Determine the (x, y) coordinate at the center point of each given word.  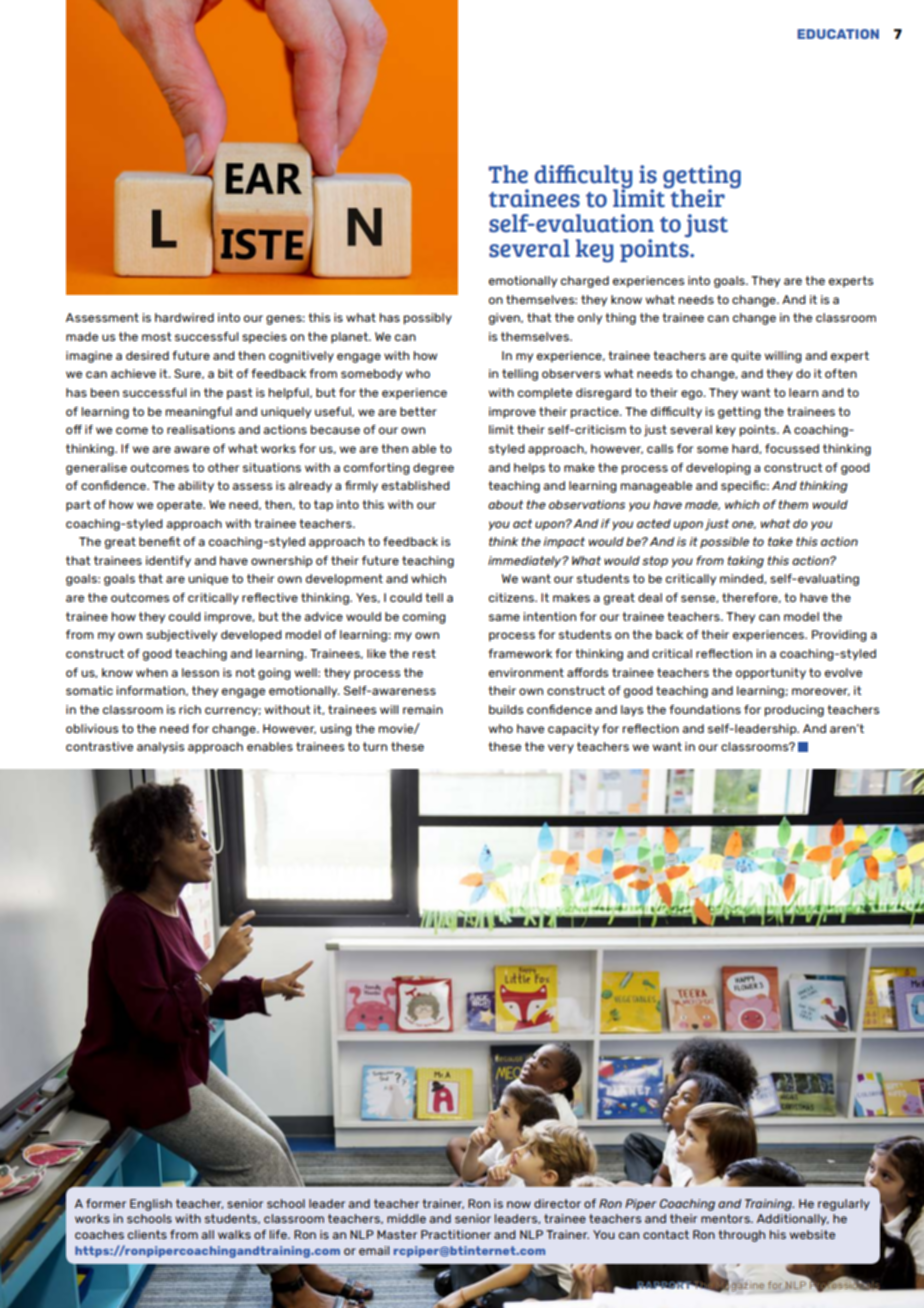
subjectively (181, 636)
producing (794, 711)
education (838, 34)
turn (375, 746)
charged (585, 282)
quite (746, 357)
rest (424, 653)
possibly (428, 319)
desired (147, 355)
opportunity (771, 674)
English (151, 1205)
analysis (160, 748)
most (157, 336)
